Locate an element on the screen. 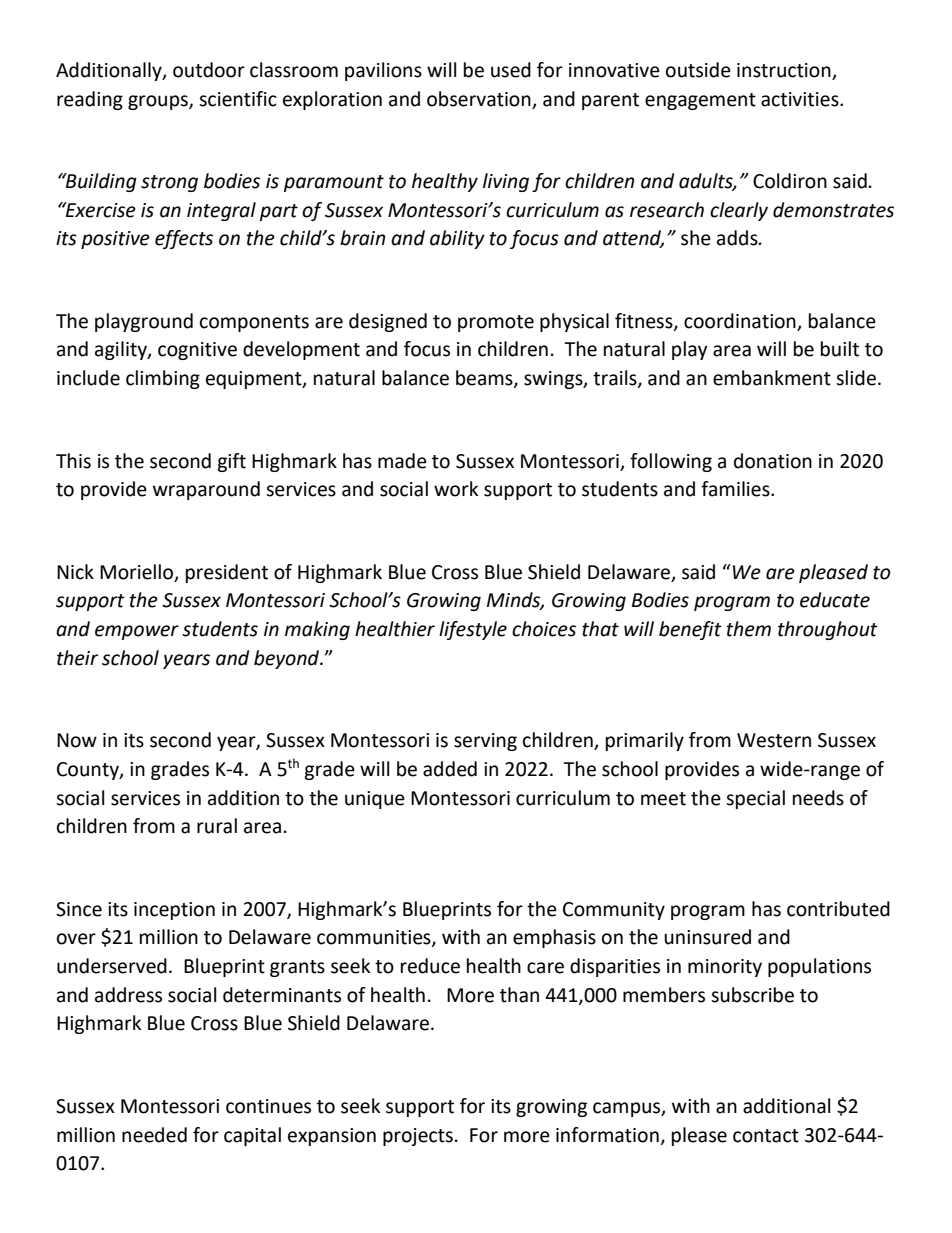  projects is located at coordinates (418, 1137).
